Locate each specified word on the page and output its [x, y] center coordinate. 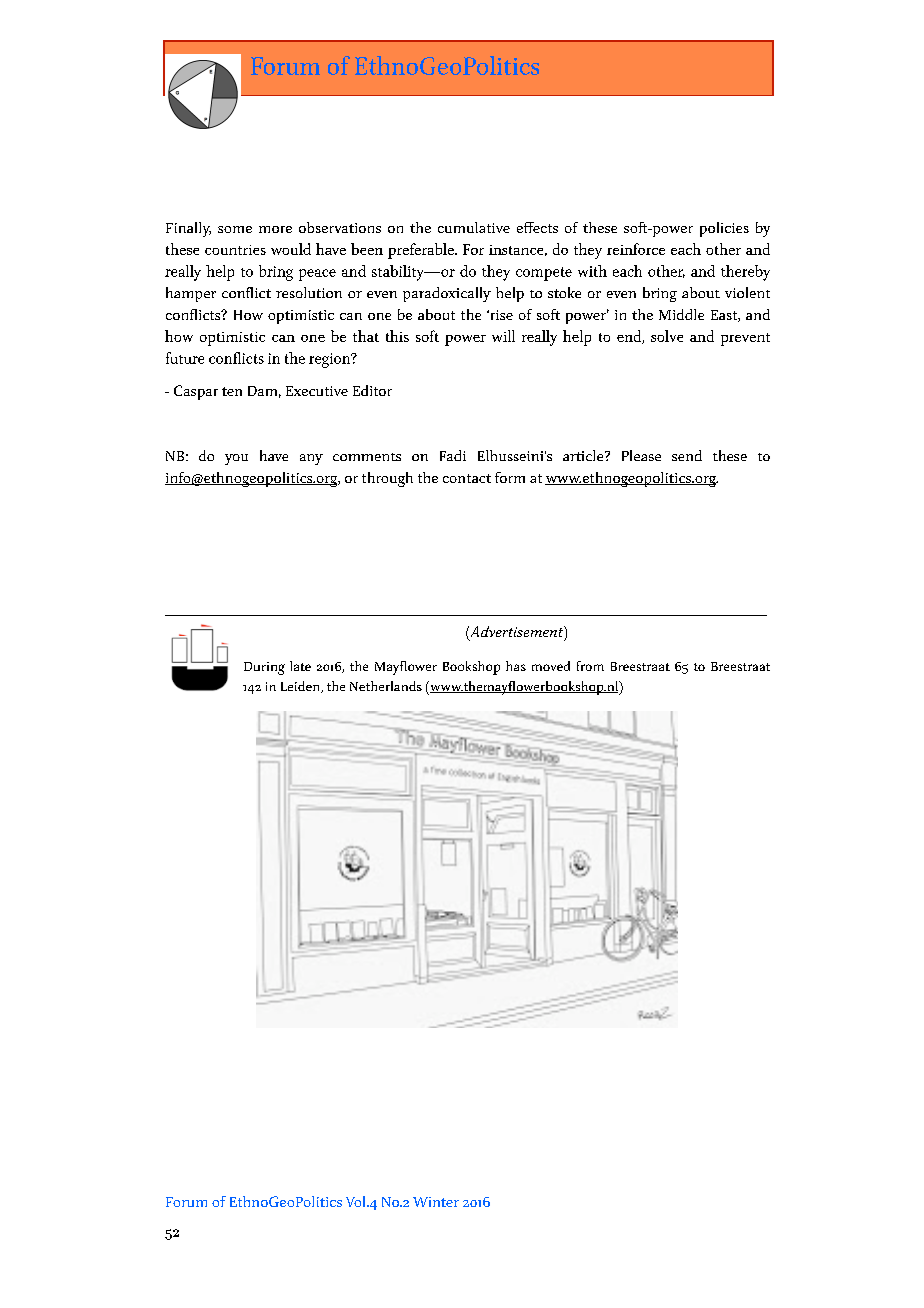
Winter [436, 1202]
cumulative [474, 227]
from [590, 666]
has [516, 666]
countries [235, 250]
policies [724, 229]
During [264, 668]
